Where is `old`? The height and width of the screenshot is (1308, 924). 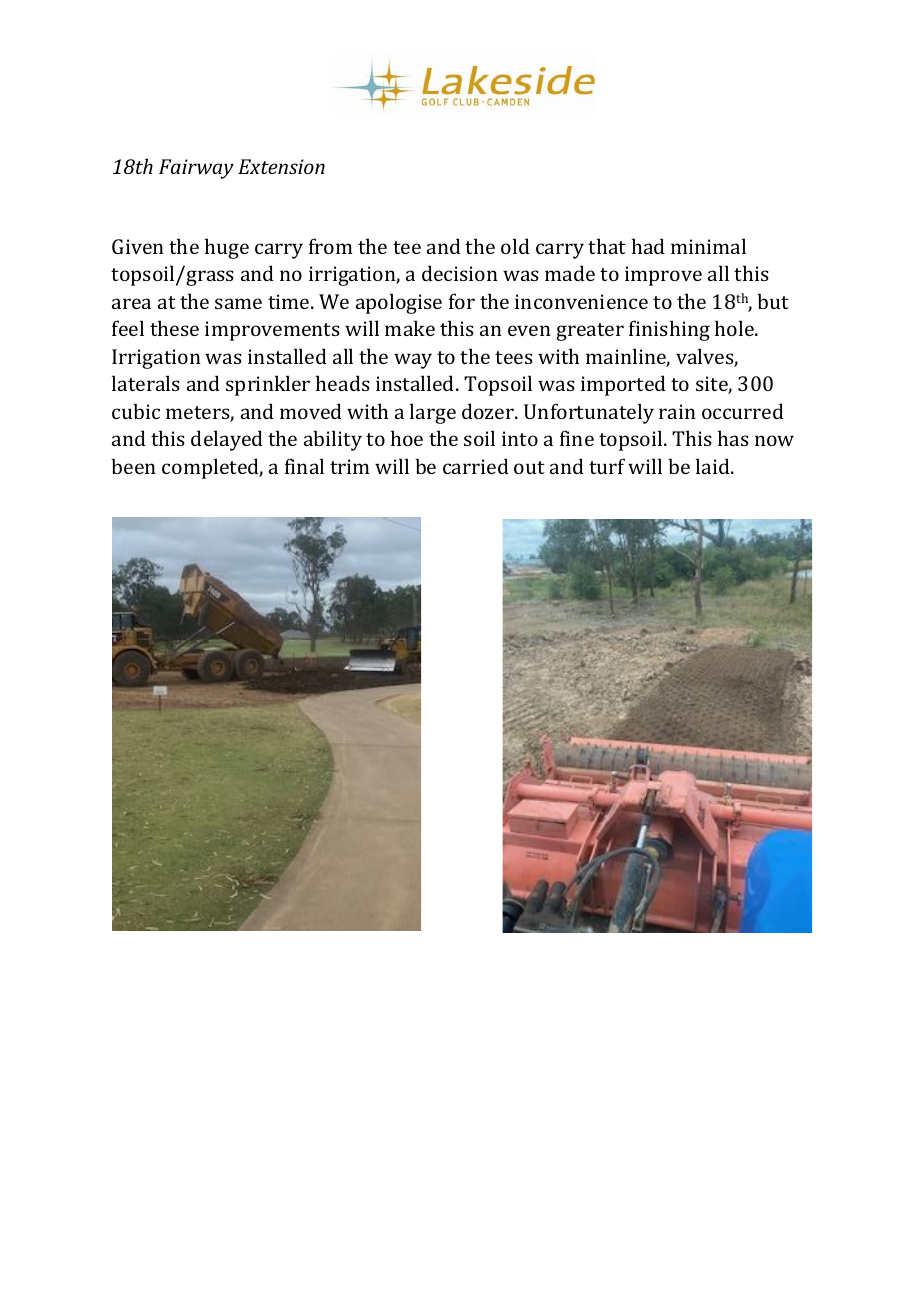 old is located at coordinates (515, 246).
